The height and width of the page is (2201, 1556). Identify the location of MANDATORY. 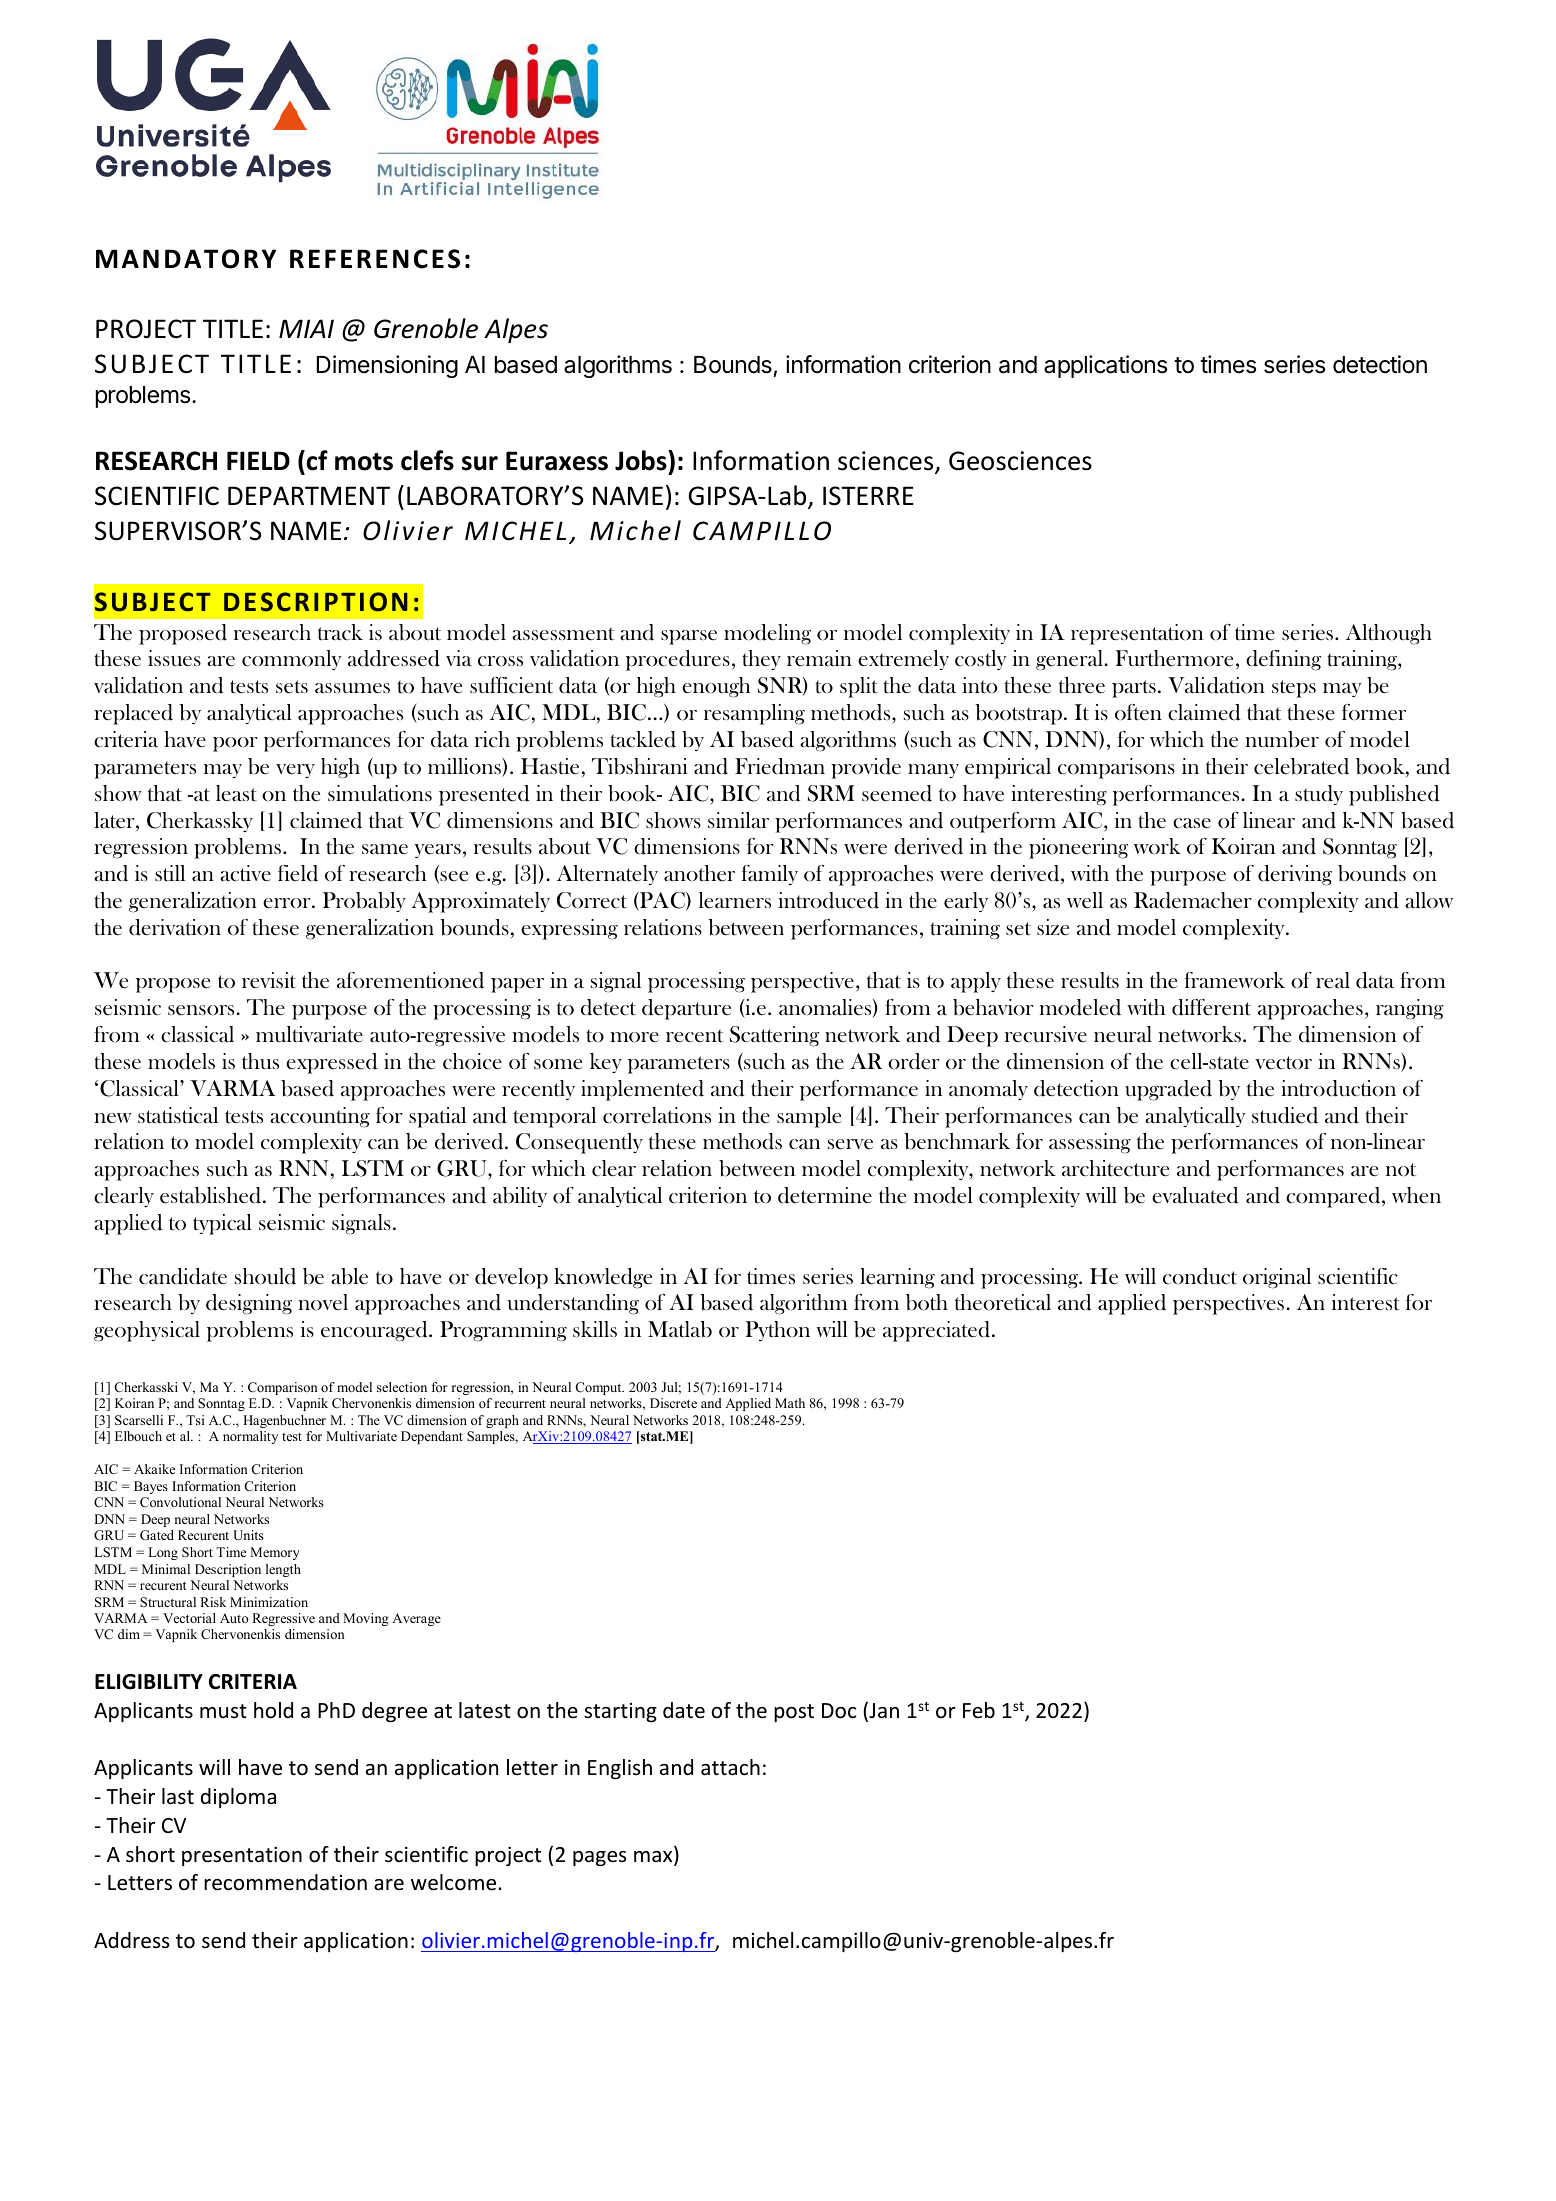
(186, 259).
